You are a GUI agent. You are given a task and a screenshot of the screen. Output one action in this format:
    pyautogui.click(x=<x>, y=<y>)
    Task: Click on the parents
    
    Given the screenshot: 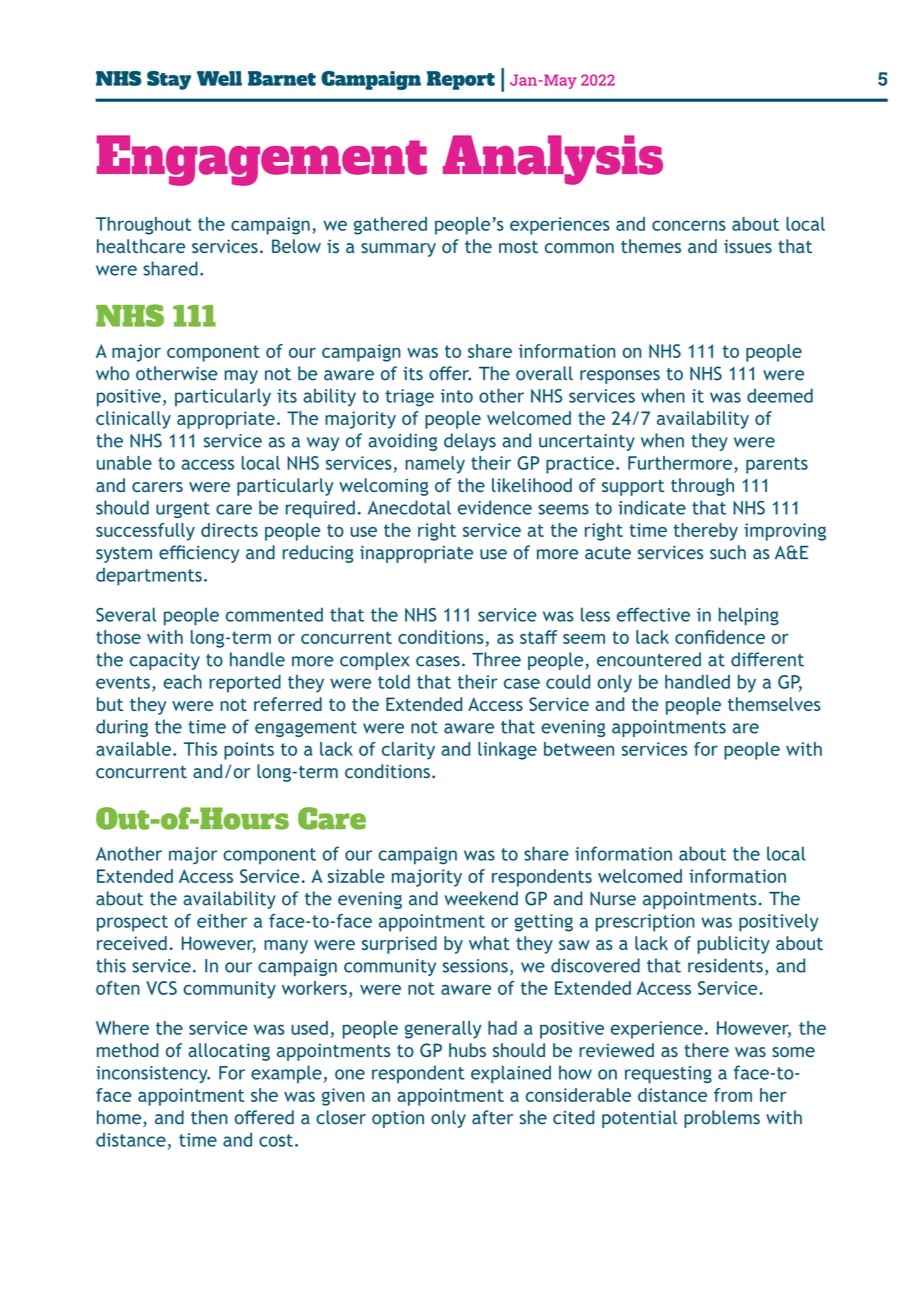 What is the action you would take?
    pyautogui.click(x=777, y=465)
